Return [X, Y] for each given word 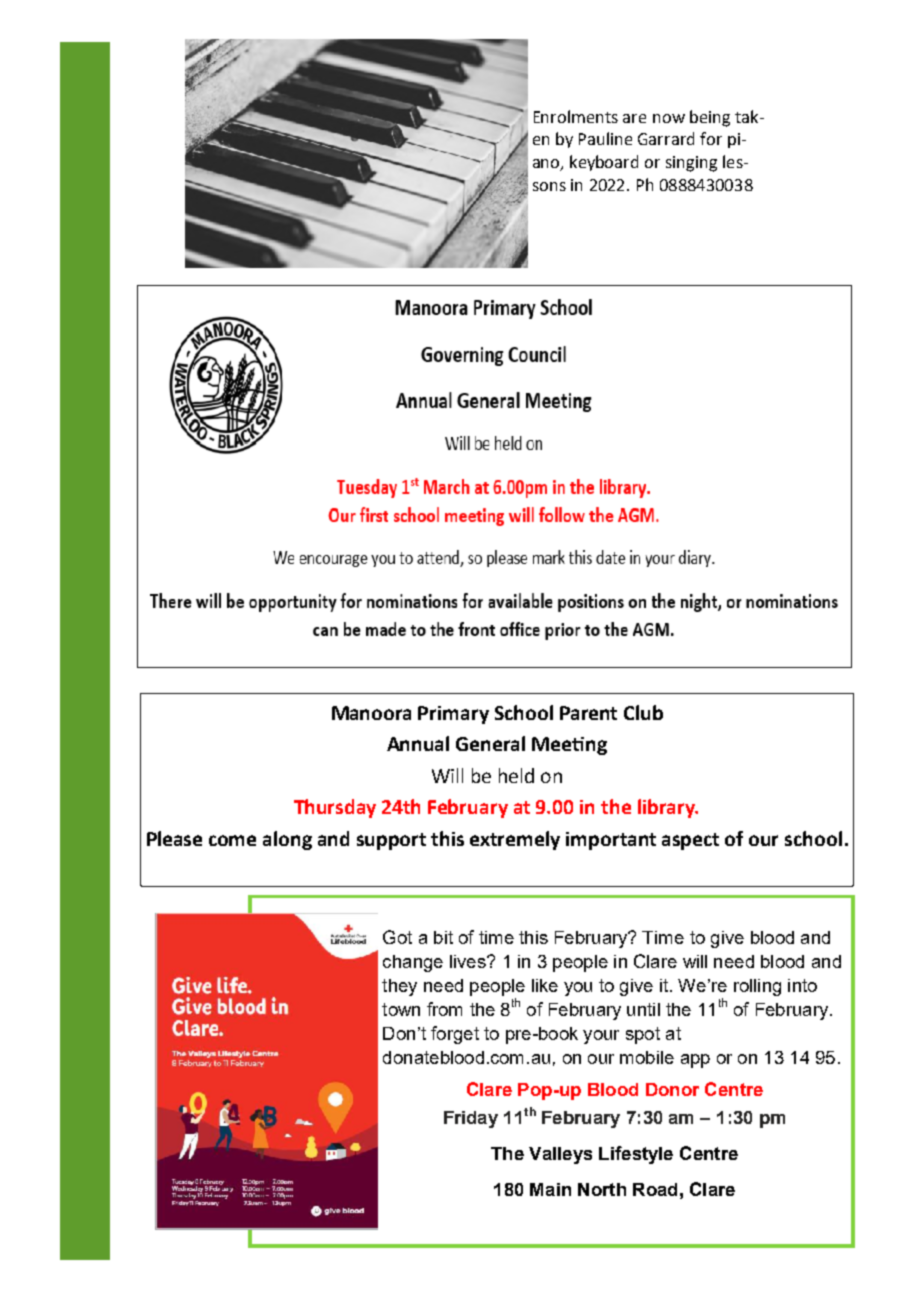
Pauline [605, 138]
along [287, 840]
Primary [453, 715]
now [669, 118]
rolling [757, 987]
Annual [418, 743]
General [490, 743]
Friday [471, 1119]
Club [643, 712]
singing [691, 164]
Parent [588, 713]
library [667, 808]
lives [469, 961]
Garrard [666, 138]
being [710, 118]
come [232, 840]
